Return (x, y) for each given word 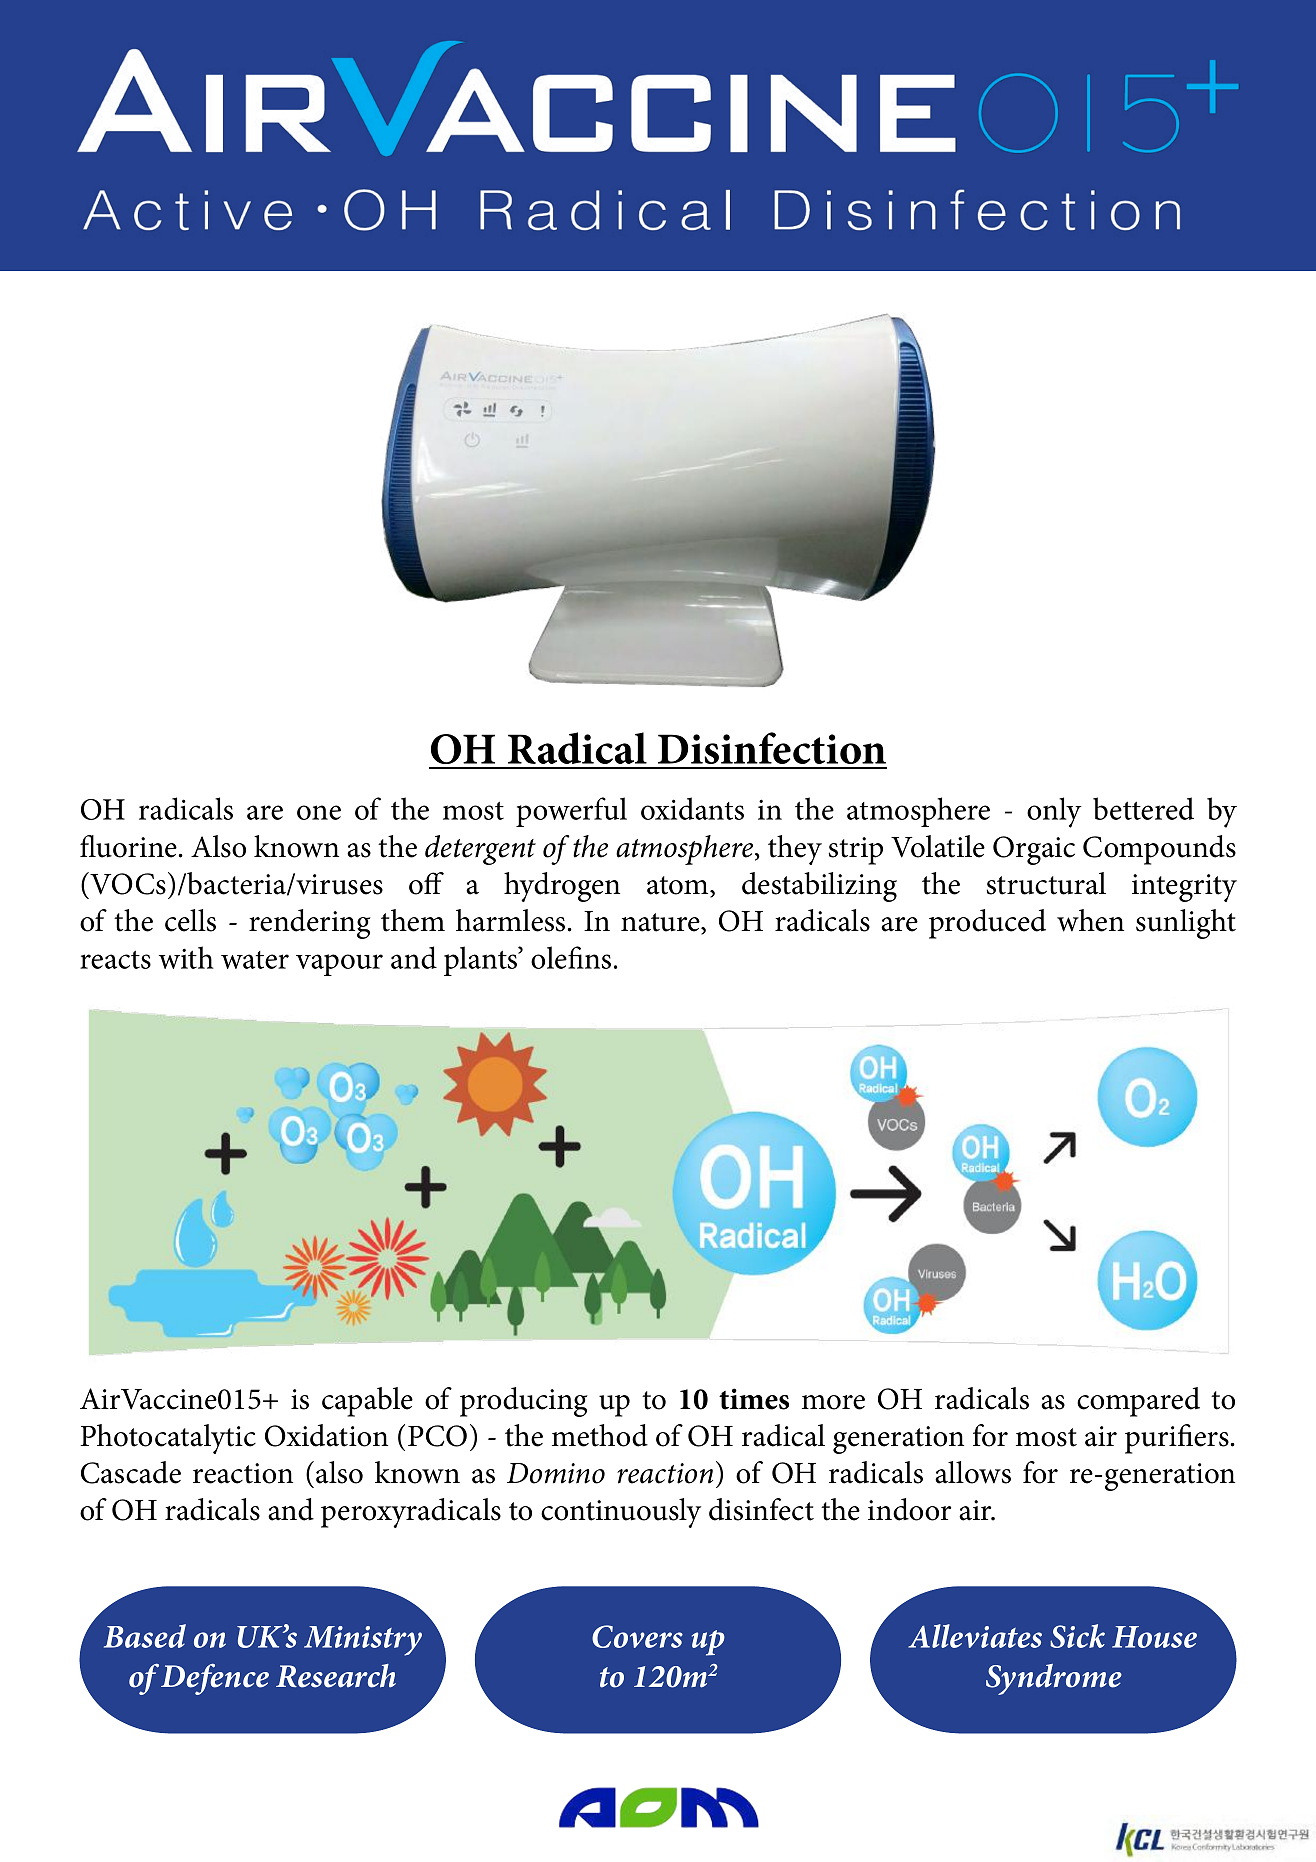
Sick (1077, 1636)
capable (367, 1402)
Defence (215, 1679)
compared (1138, 1402)
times (754, 1399)
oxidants (692, 808)
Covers (637, 1636)
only (1054, 812)
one (319, 812)
